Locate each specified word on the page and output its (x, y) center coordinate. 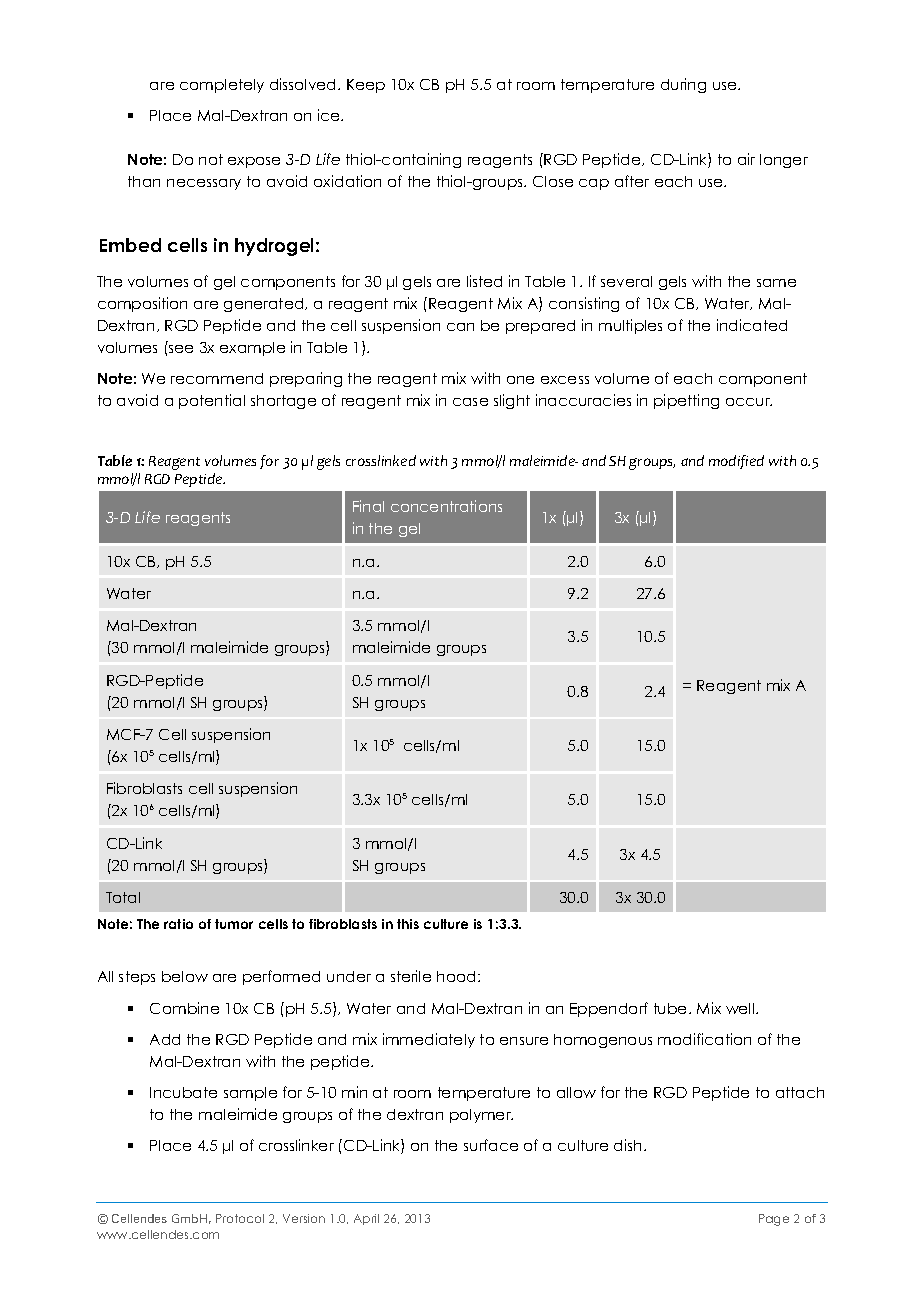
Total (123, 897)
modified (736, 462)
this (408, 924)
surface (491, 1145)
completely (222, 86)
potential (212, 401)
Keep (366, 86)
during (683, 85)
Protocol (240, 1218)
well (741, 1008)
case (470, 402)
